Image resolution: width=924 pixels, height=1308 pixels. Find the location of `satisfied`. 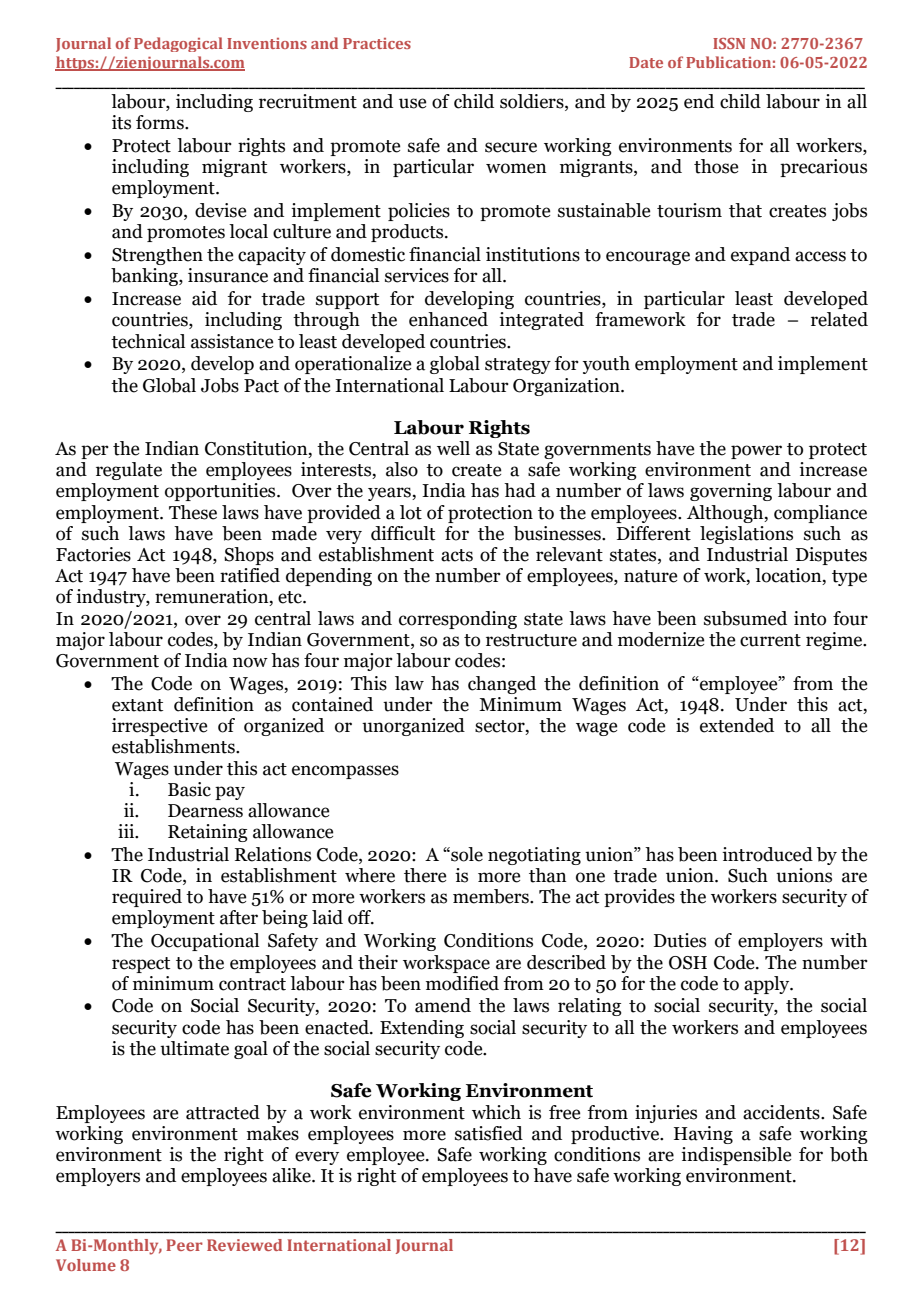

satisfied is located at coordinates (489, 1133).
